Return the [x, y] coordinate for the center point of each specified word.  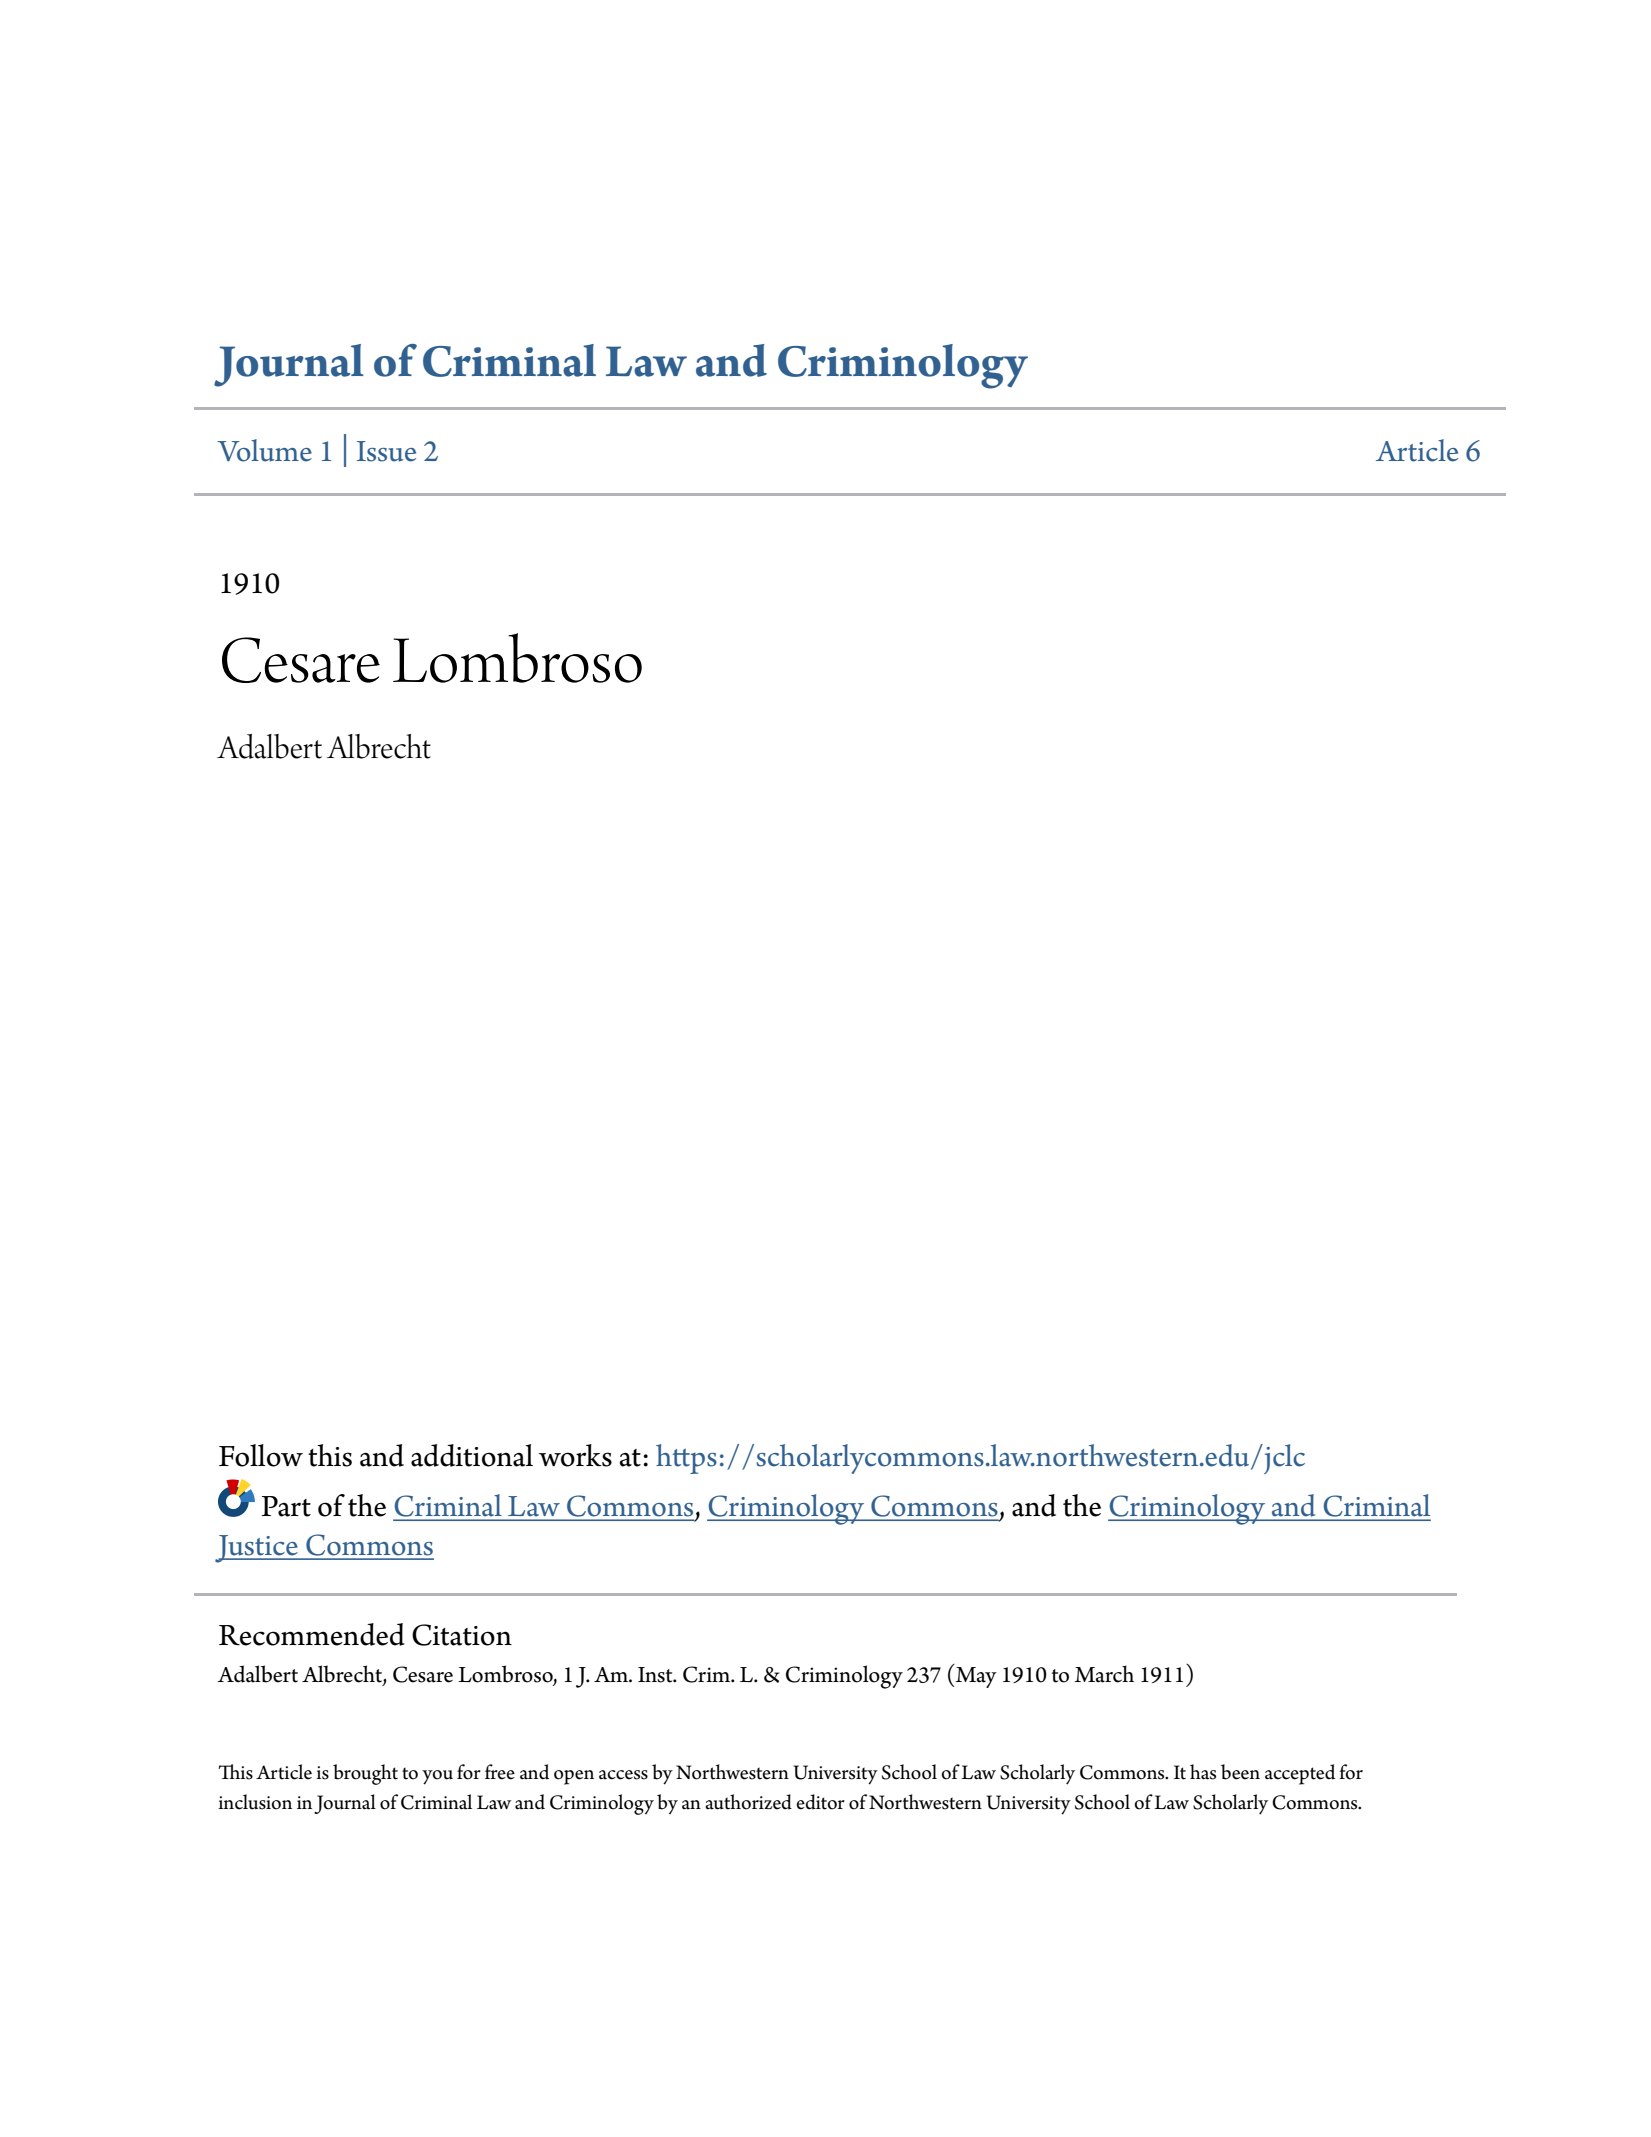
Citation [462, 1635]
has [1203, 1772]
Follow [261, 1455]
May [975, 1676]
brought [365, 1774]
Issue [386, 451]
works [575, 1455]
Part [286, 1506]
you [437, 1777]
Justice [257, 1549]
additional [472, 1455]
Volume [265, 450]
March [1104, 1674]
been [1240, 1772]
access [623, 1775]
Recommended [312, 1634]
